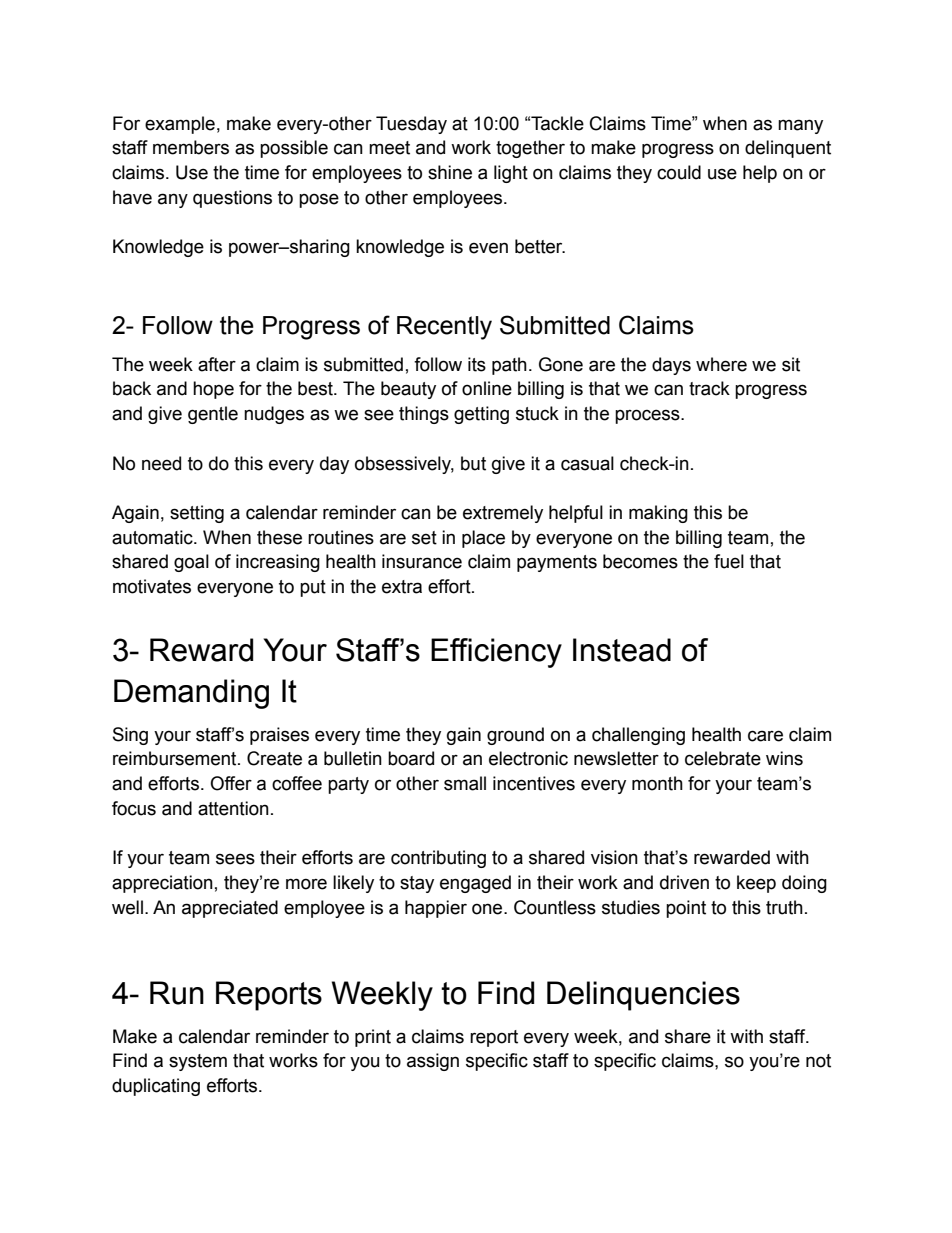 The height and width of the screenshot is (1233, 952). Describe the element at coordinates (433, 1062) in the screenshot. I see `assign` at that location.
